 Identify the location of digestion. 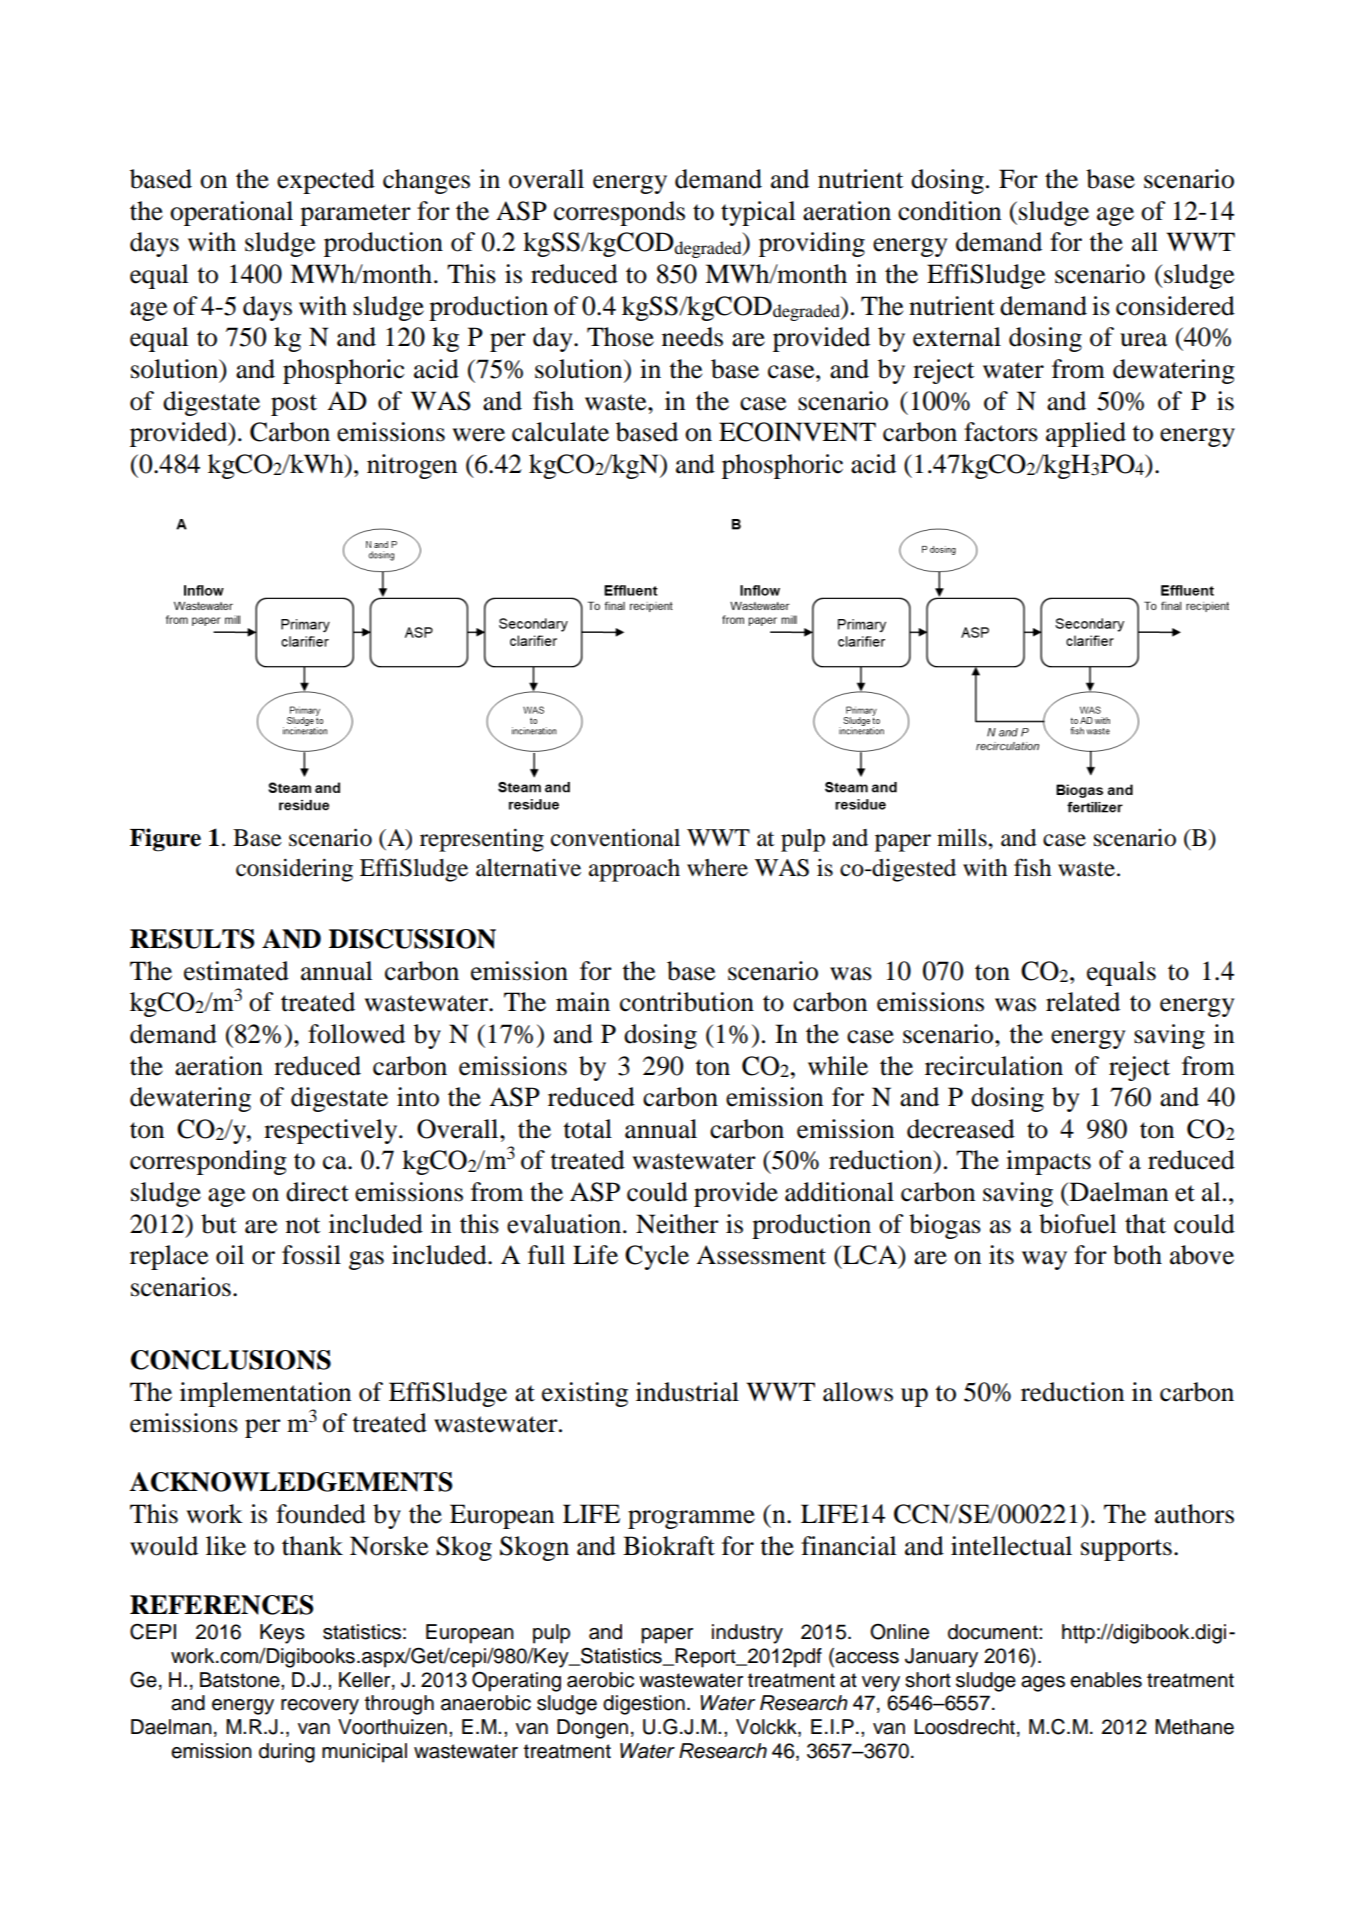
(644, 1705).
